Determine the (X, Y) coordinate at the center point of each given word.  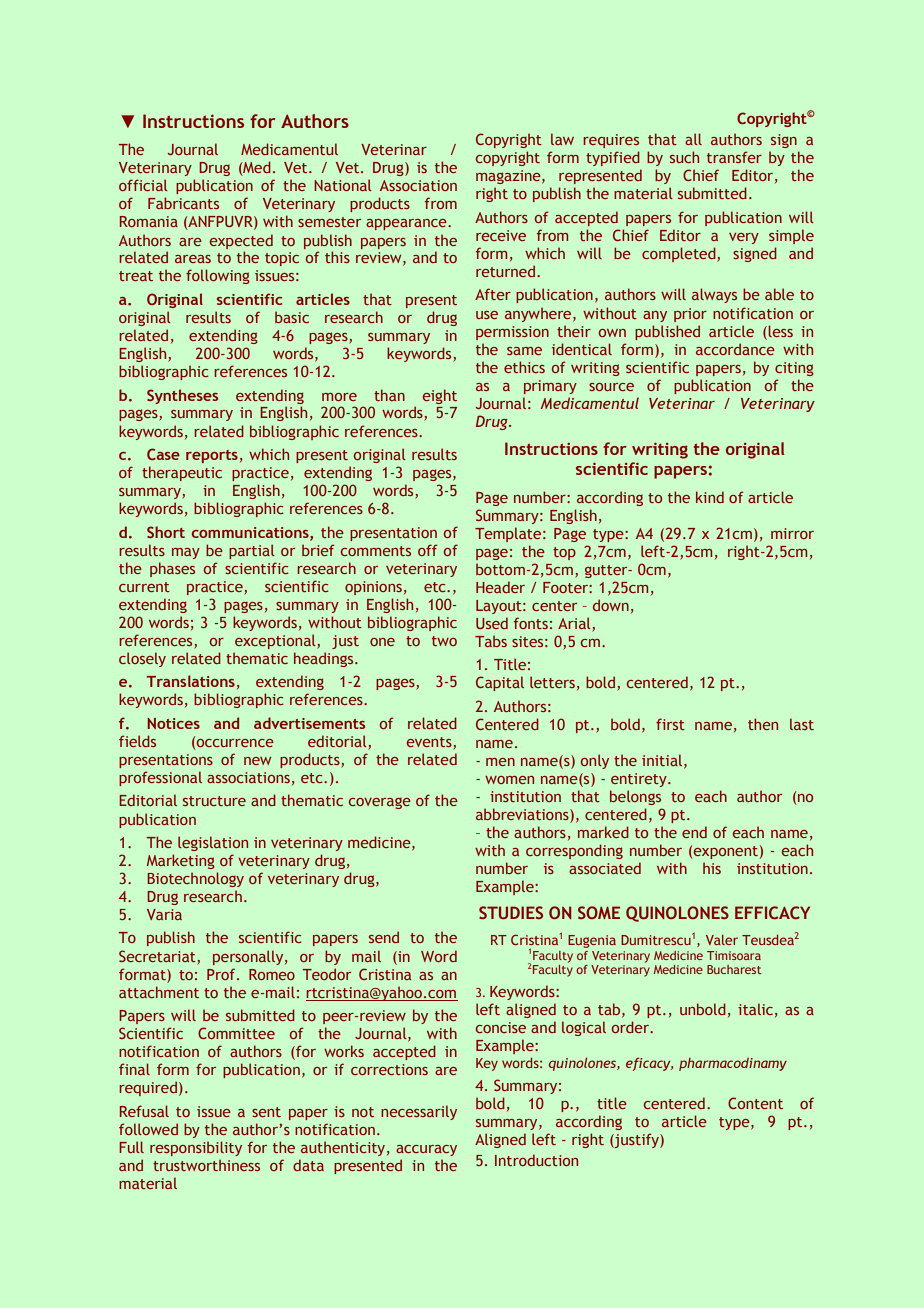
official (143, 185)
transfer (734, 157)
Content (755, 1103)
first (670, 724)
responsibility (196, 1148)
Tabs (491, 641)
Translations (191, 681)
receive (501, 235)
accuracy (426, 1150)
